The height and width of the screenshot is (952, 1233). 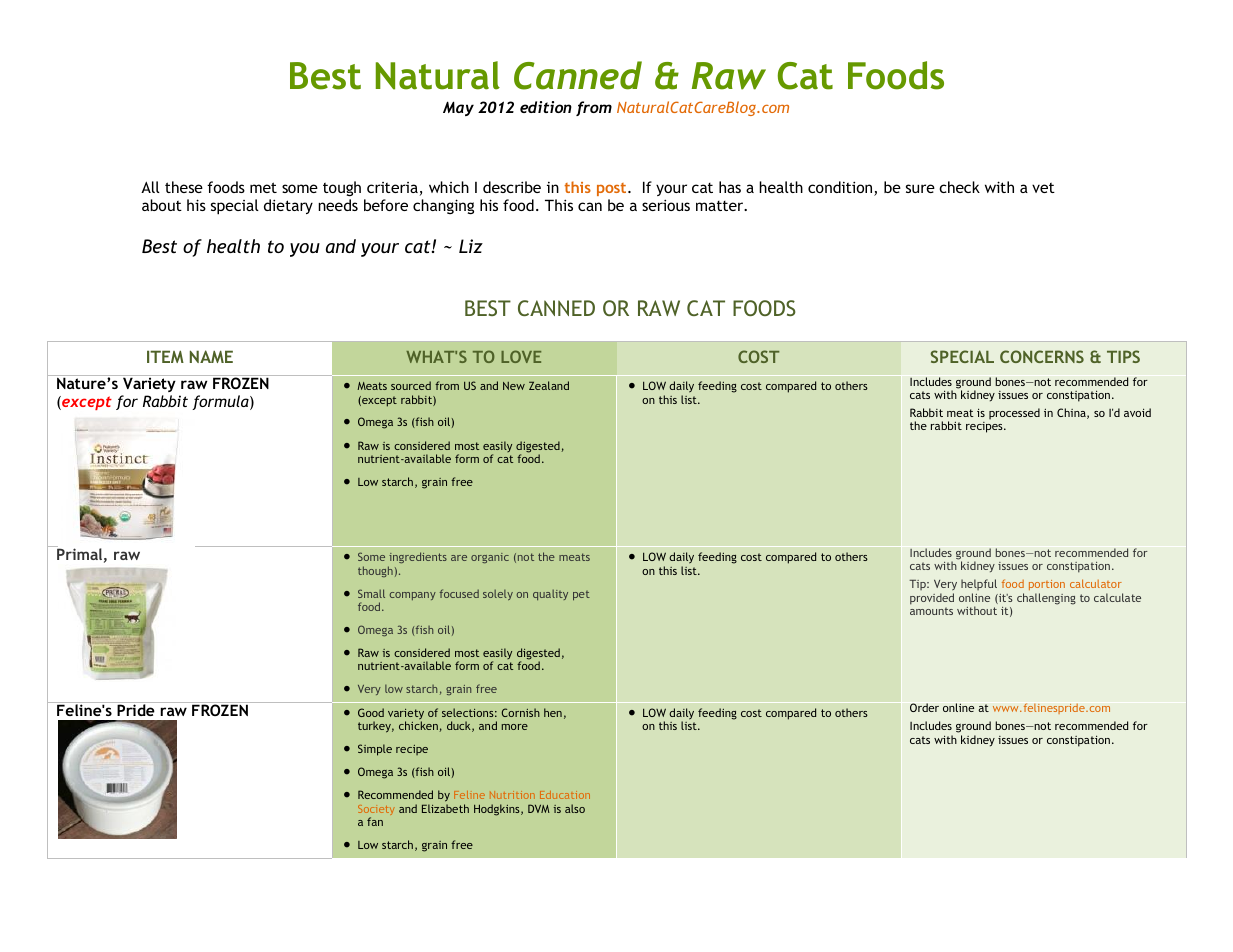 I want to click on vet, so click(x=1043, y=188).
